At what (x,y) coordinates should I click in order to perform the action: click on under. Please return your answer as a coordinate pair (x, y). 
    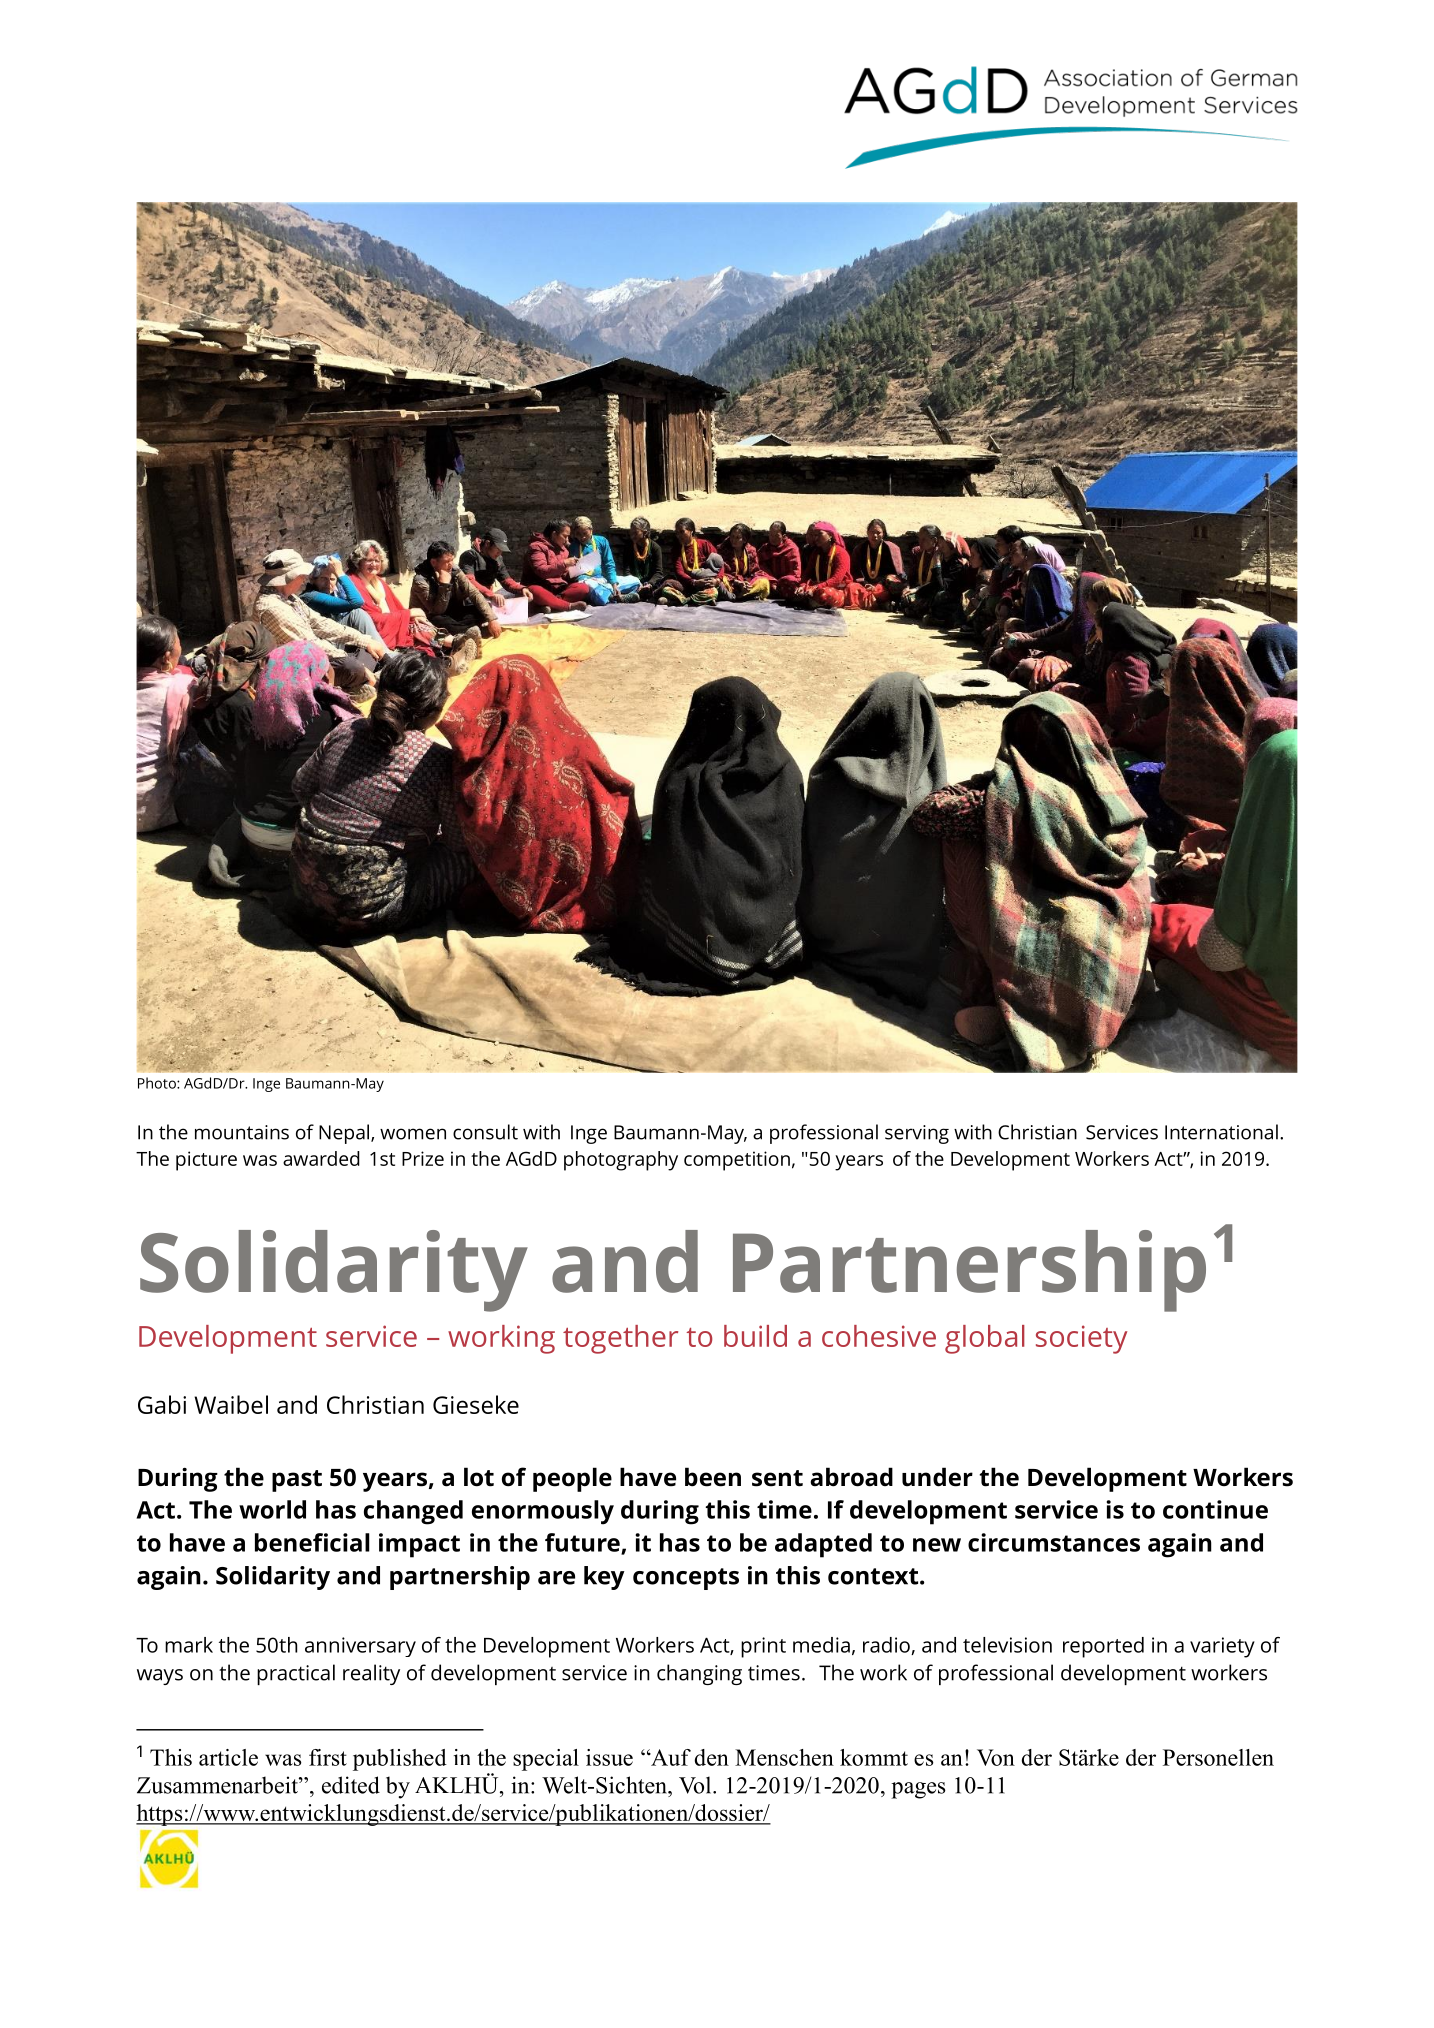
    Looking at the image, I should click on (937, 1477).
